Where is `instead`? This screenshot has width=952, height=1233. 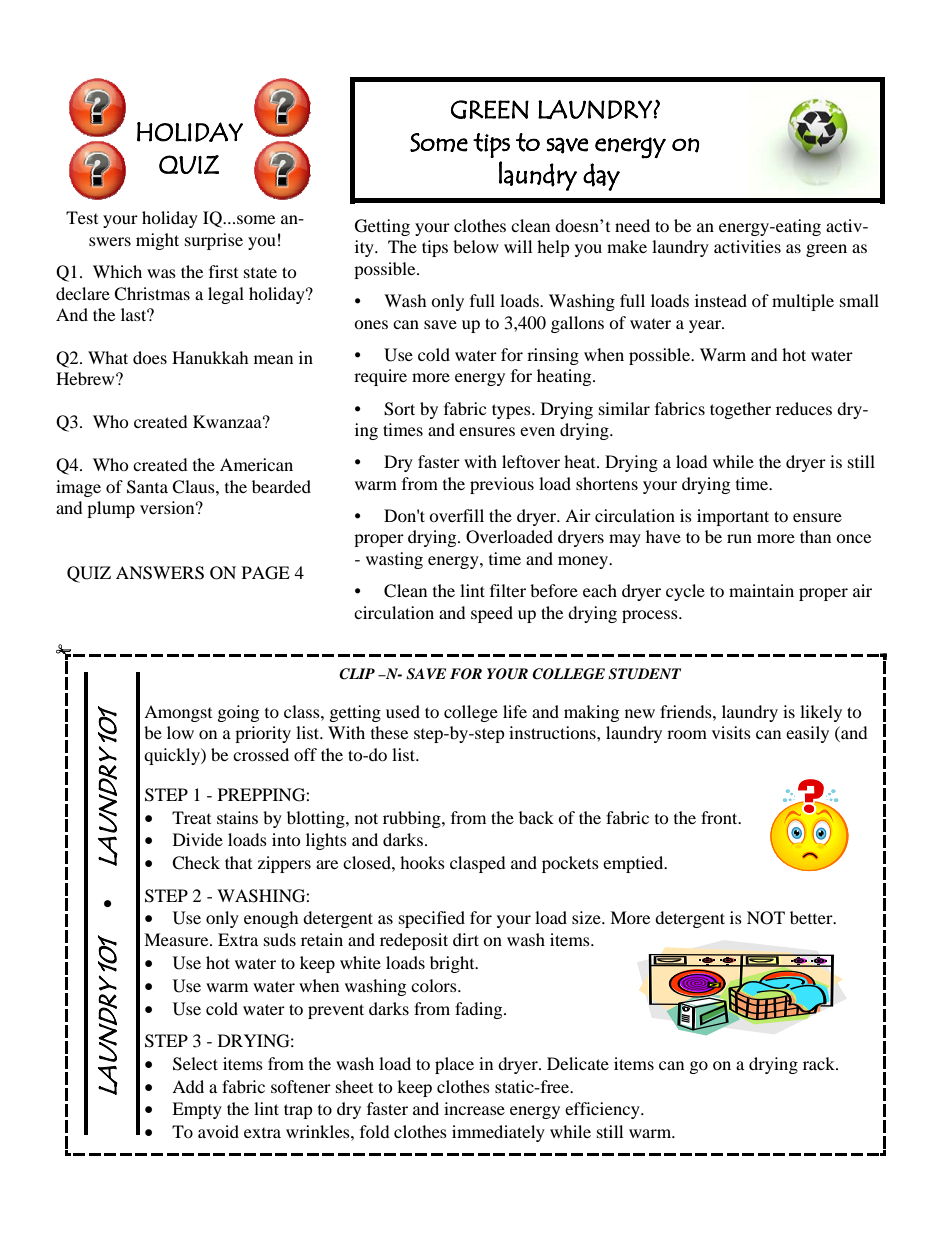
instead is located at coordinates (721, 300).
